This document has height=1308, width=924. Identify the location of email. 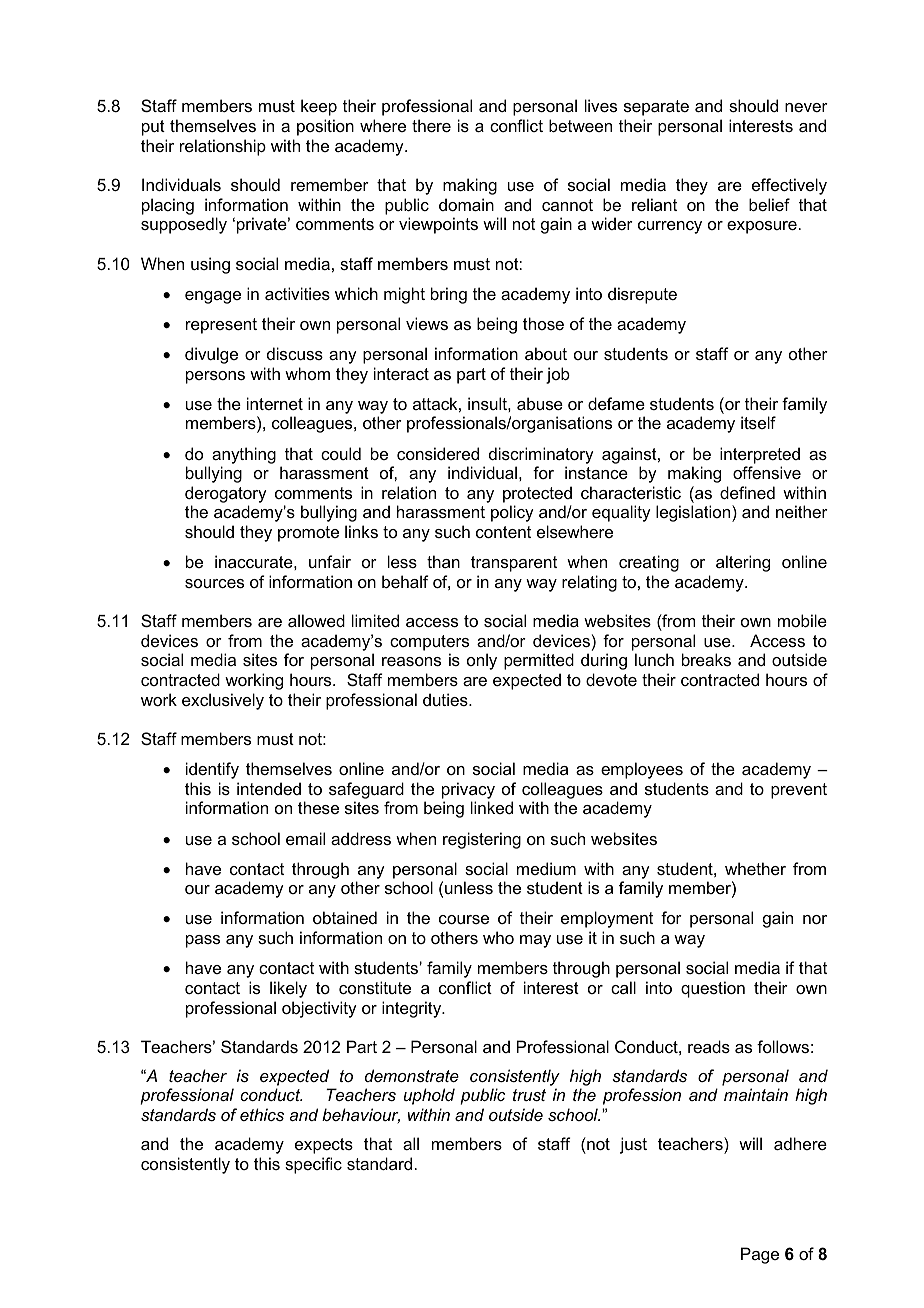
(305, 838).
